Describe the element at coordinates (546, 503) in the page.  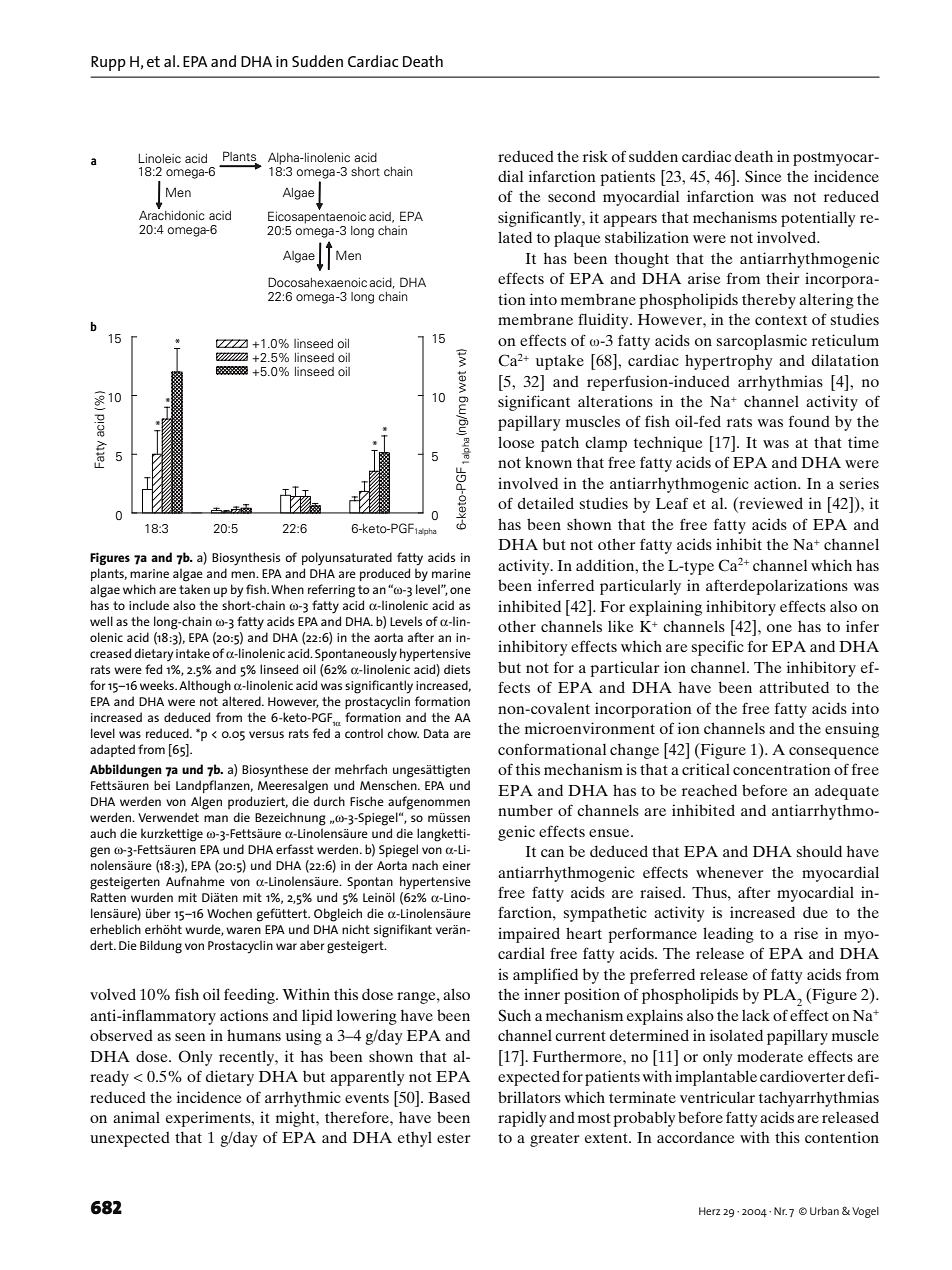
I see `detailed` at that location.
